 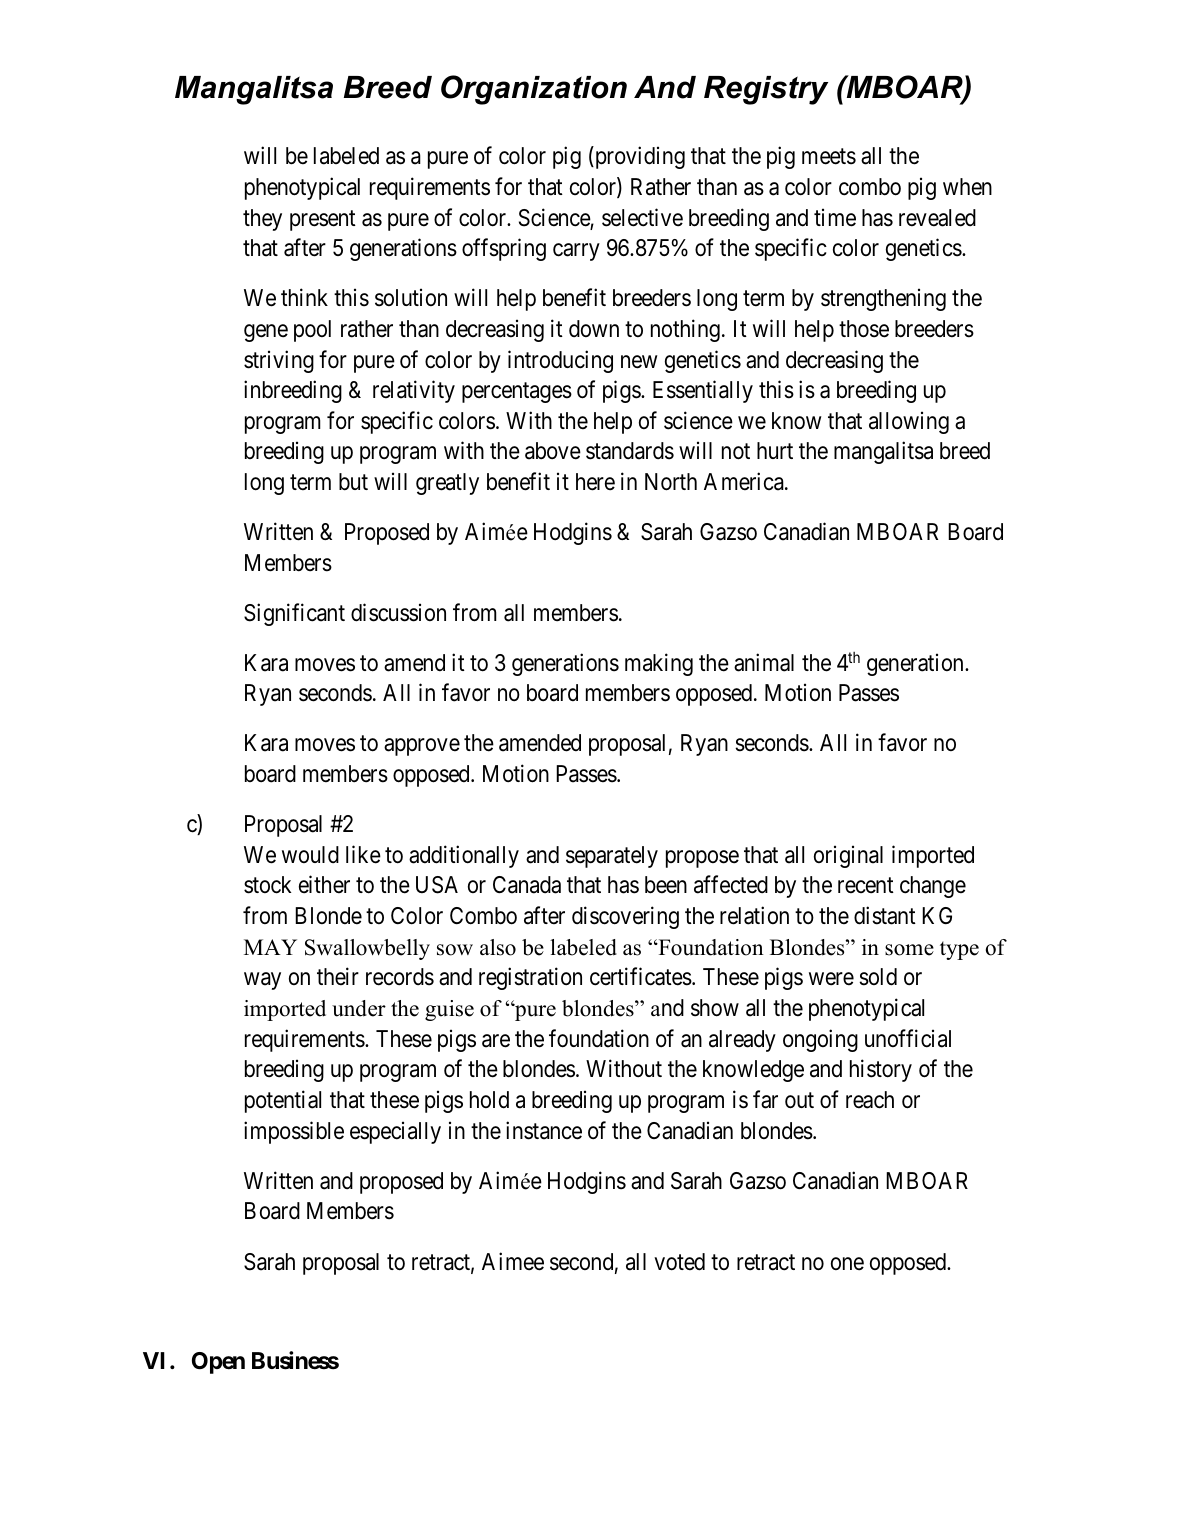 I want to click on one, so click(x=847, y=1264).
